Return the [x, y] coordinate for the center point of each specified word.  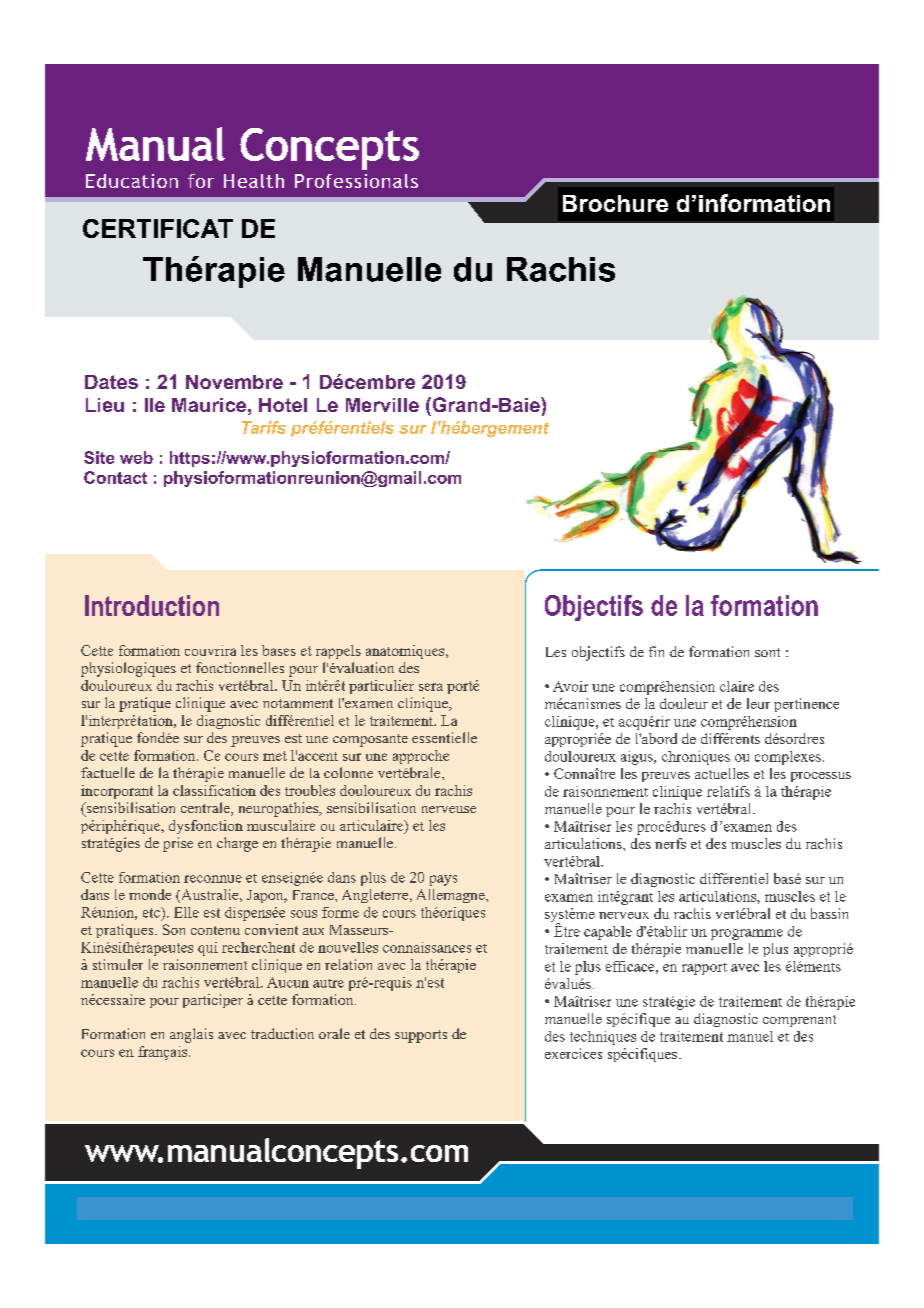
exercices [573, 1053]
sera [431, 687]
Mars [312, 381]
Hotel [283, 405]
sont [767, 652]
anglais [191, 1035]
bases [279, 650]
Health [254, 181]
